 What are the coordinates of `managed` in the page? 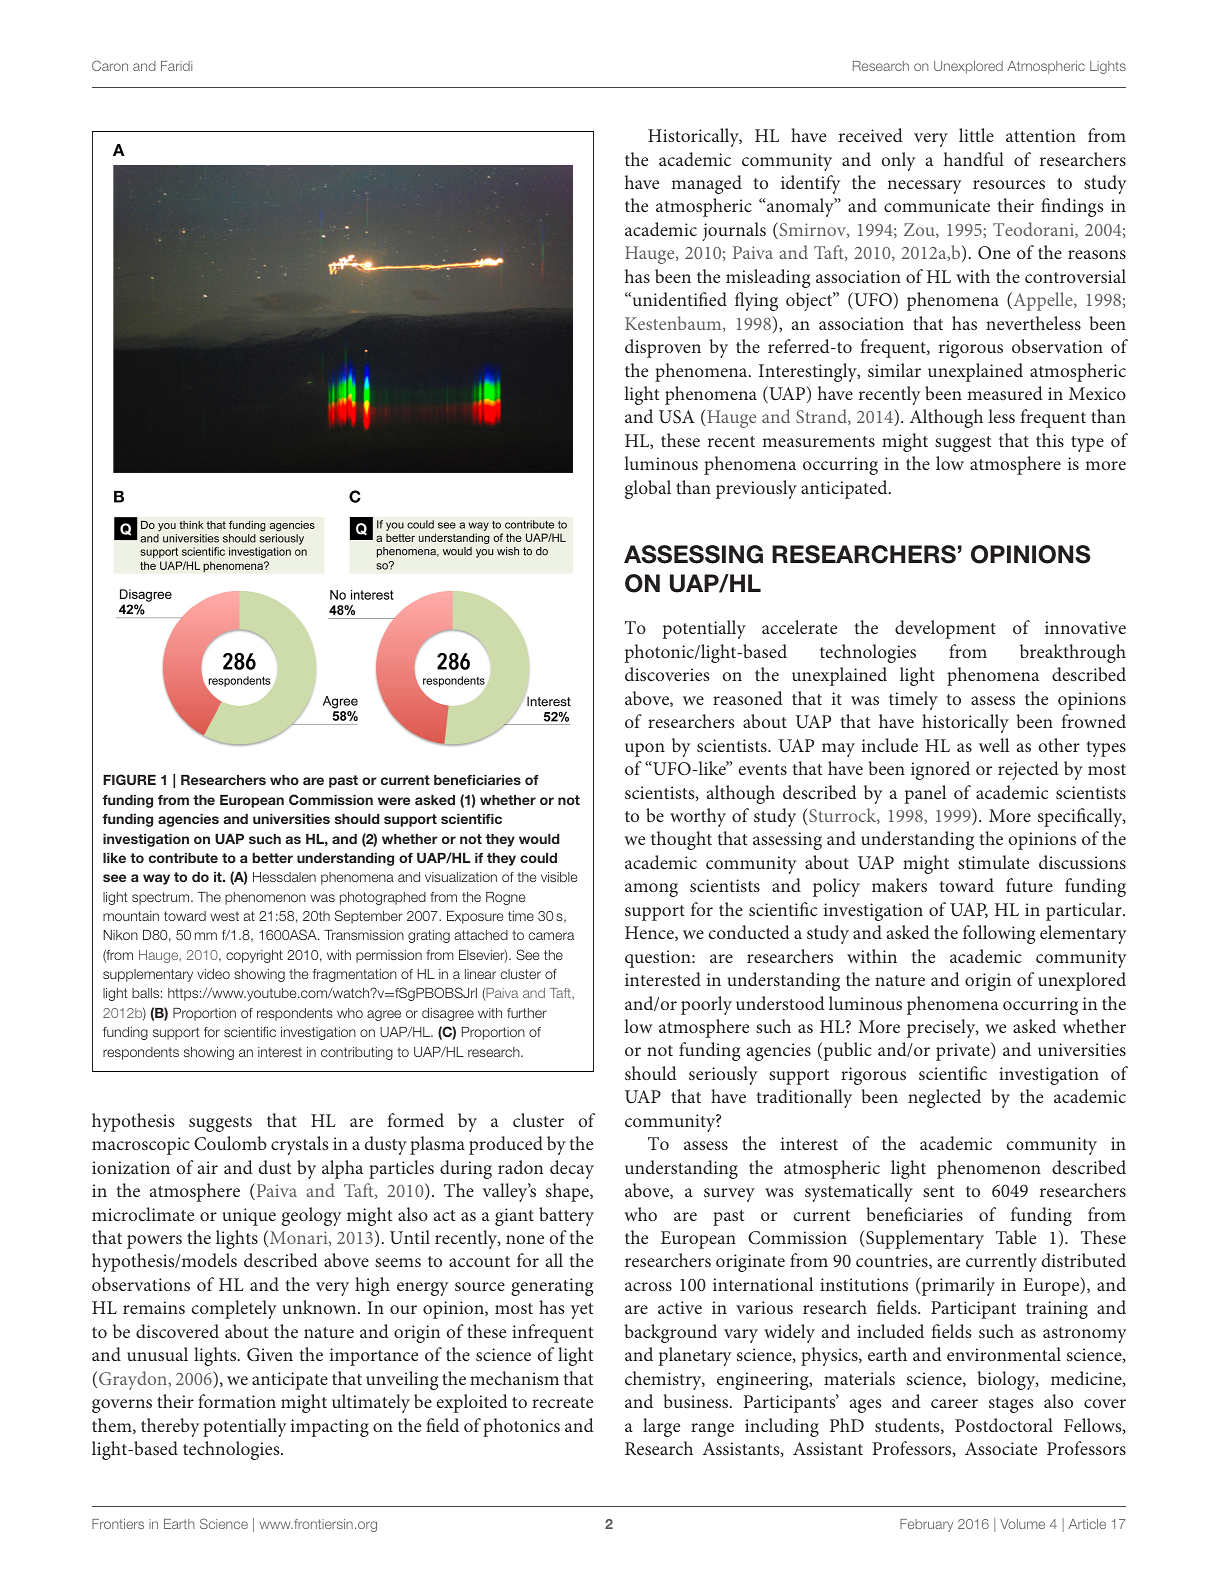 It's located at (706, 184).
